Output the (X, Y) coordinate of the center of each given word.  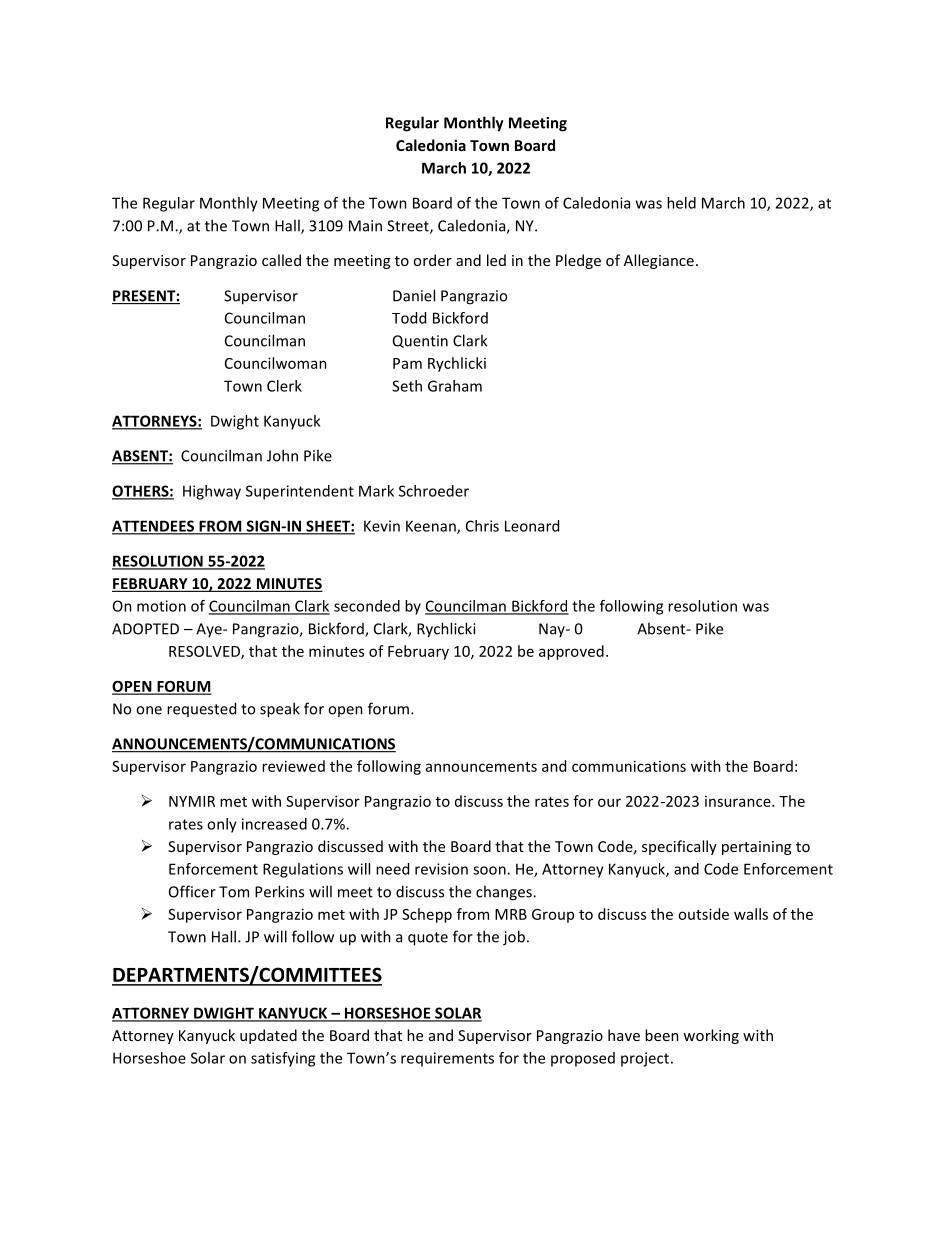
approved (571, 652)
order (432, 260)
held (681, 203)
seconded (367, 606)
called (281, 260)
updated (268, 1036)
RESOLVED (205, 652)
